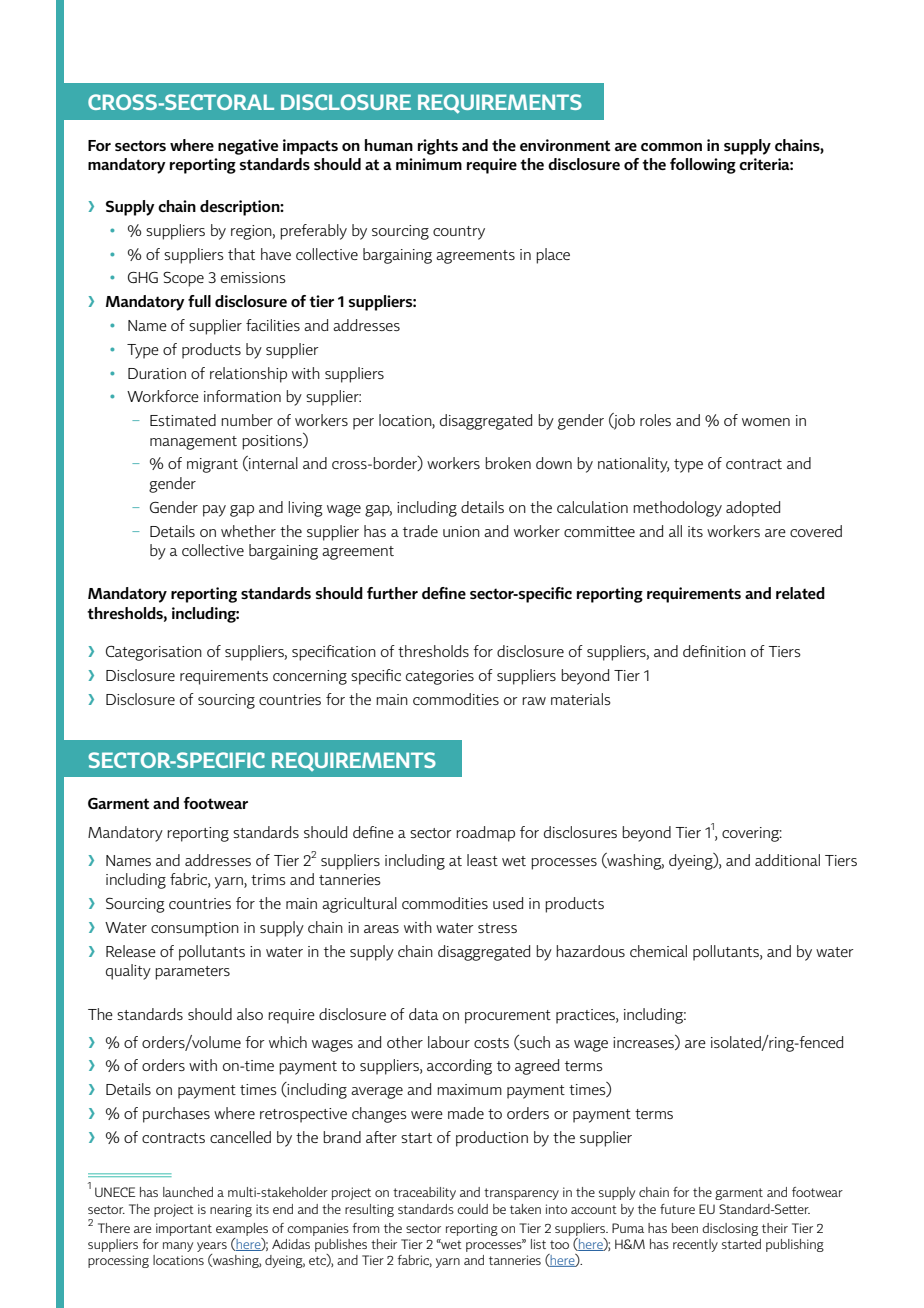 The height and width of the document is (1308, 924). I want to click on definition, so click(714, 651).
